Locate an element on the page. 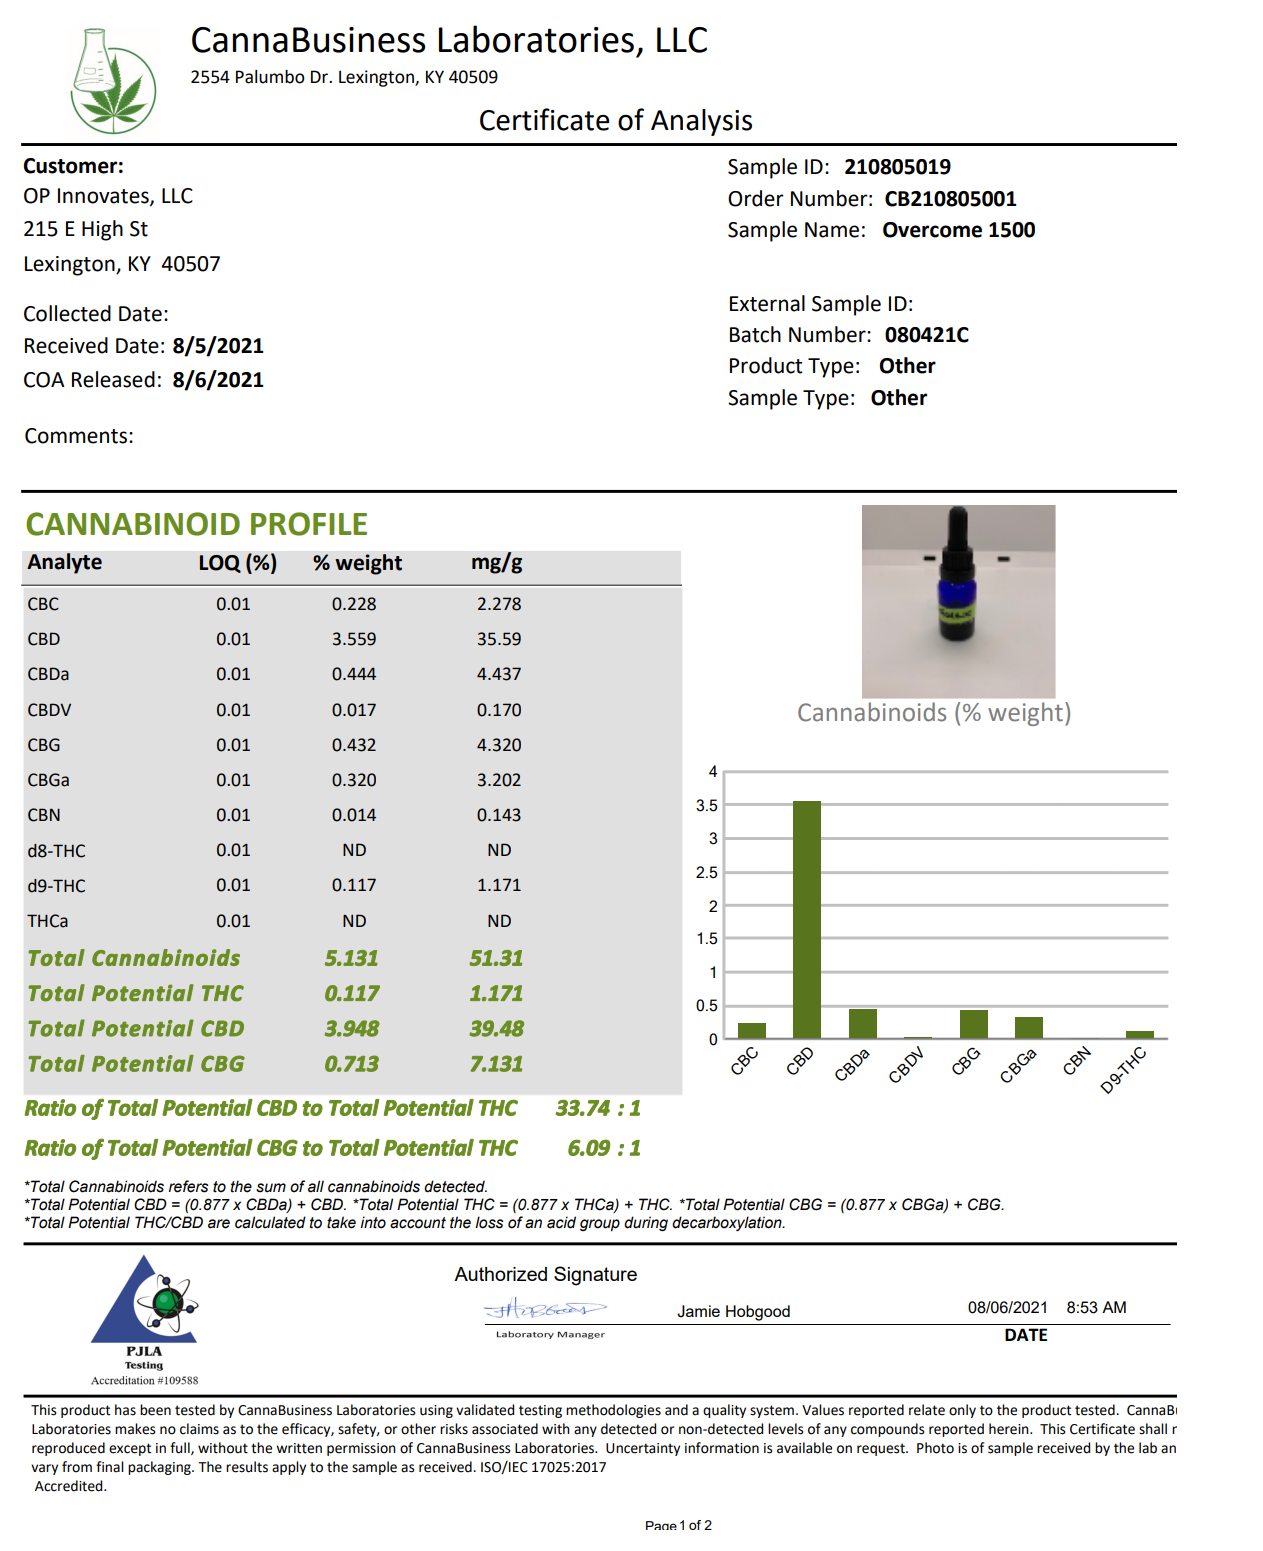 The image size is (1263, 1551). Innovates is located at coordinates (104, 197).
